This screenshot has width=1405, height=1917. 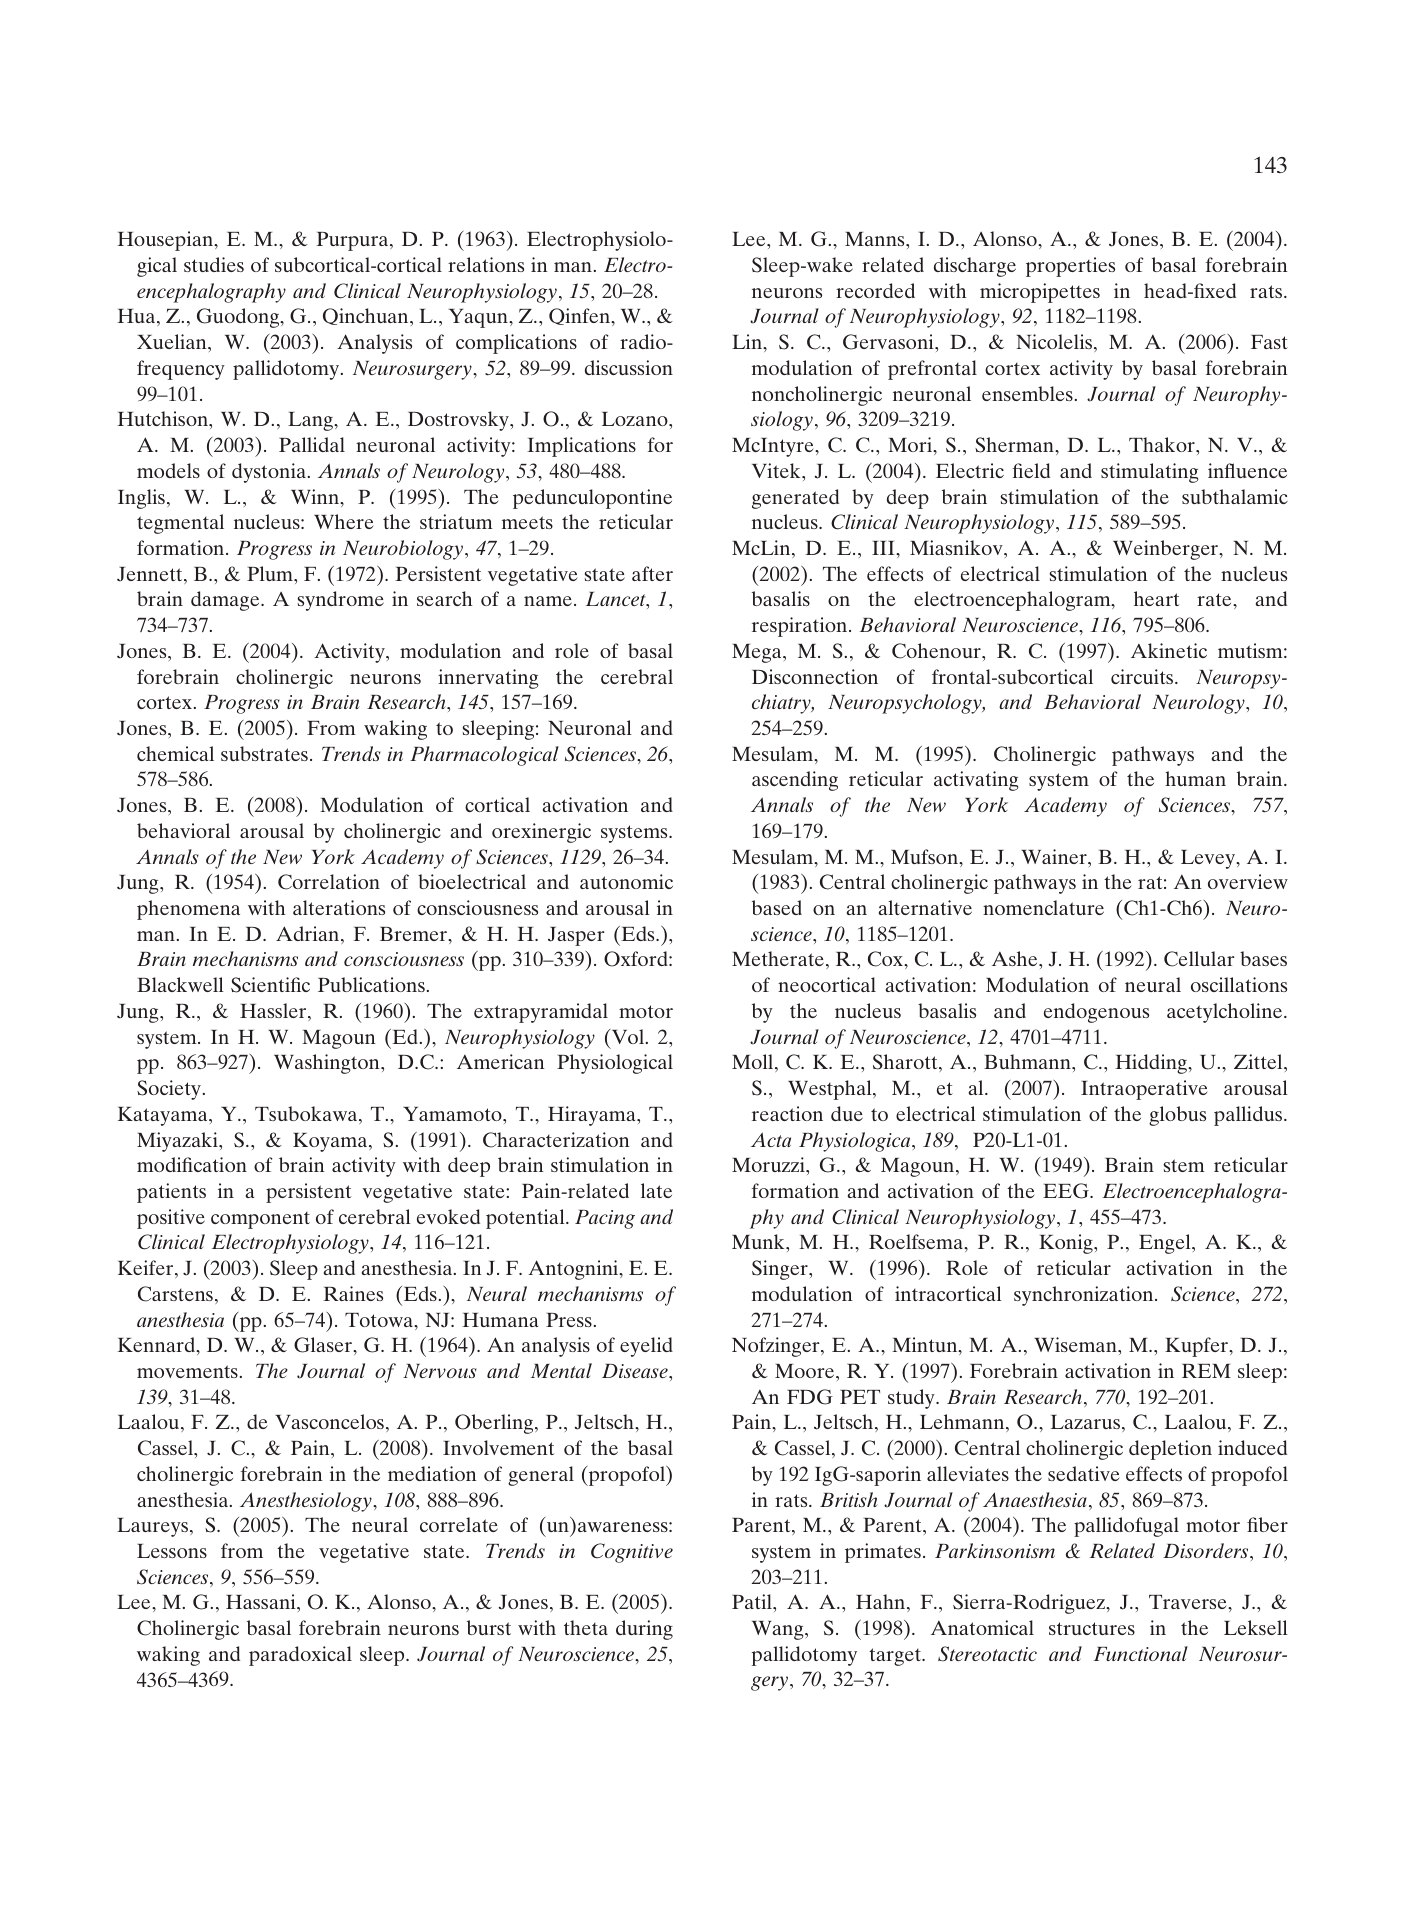 What do you see at coordinates (1092, 1628) in the screenshot?
I see `structures` at bounding box center [1092, 1628].
